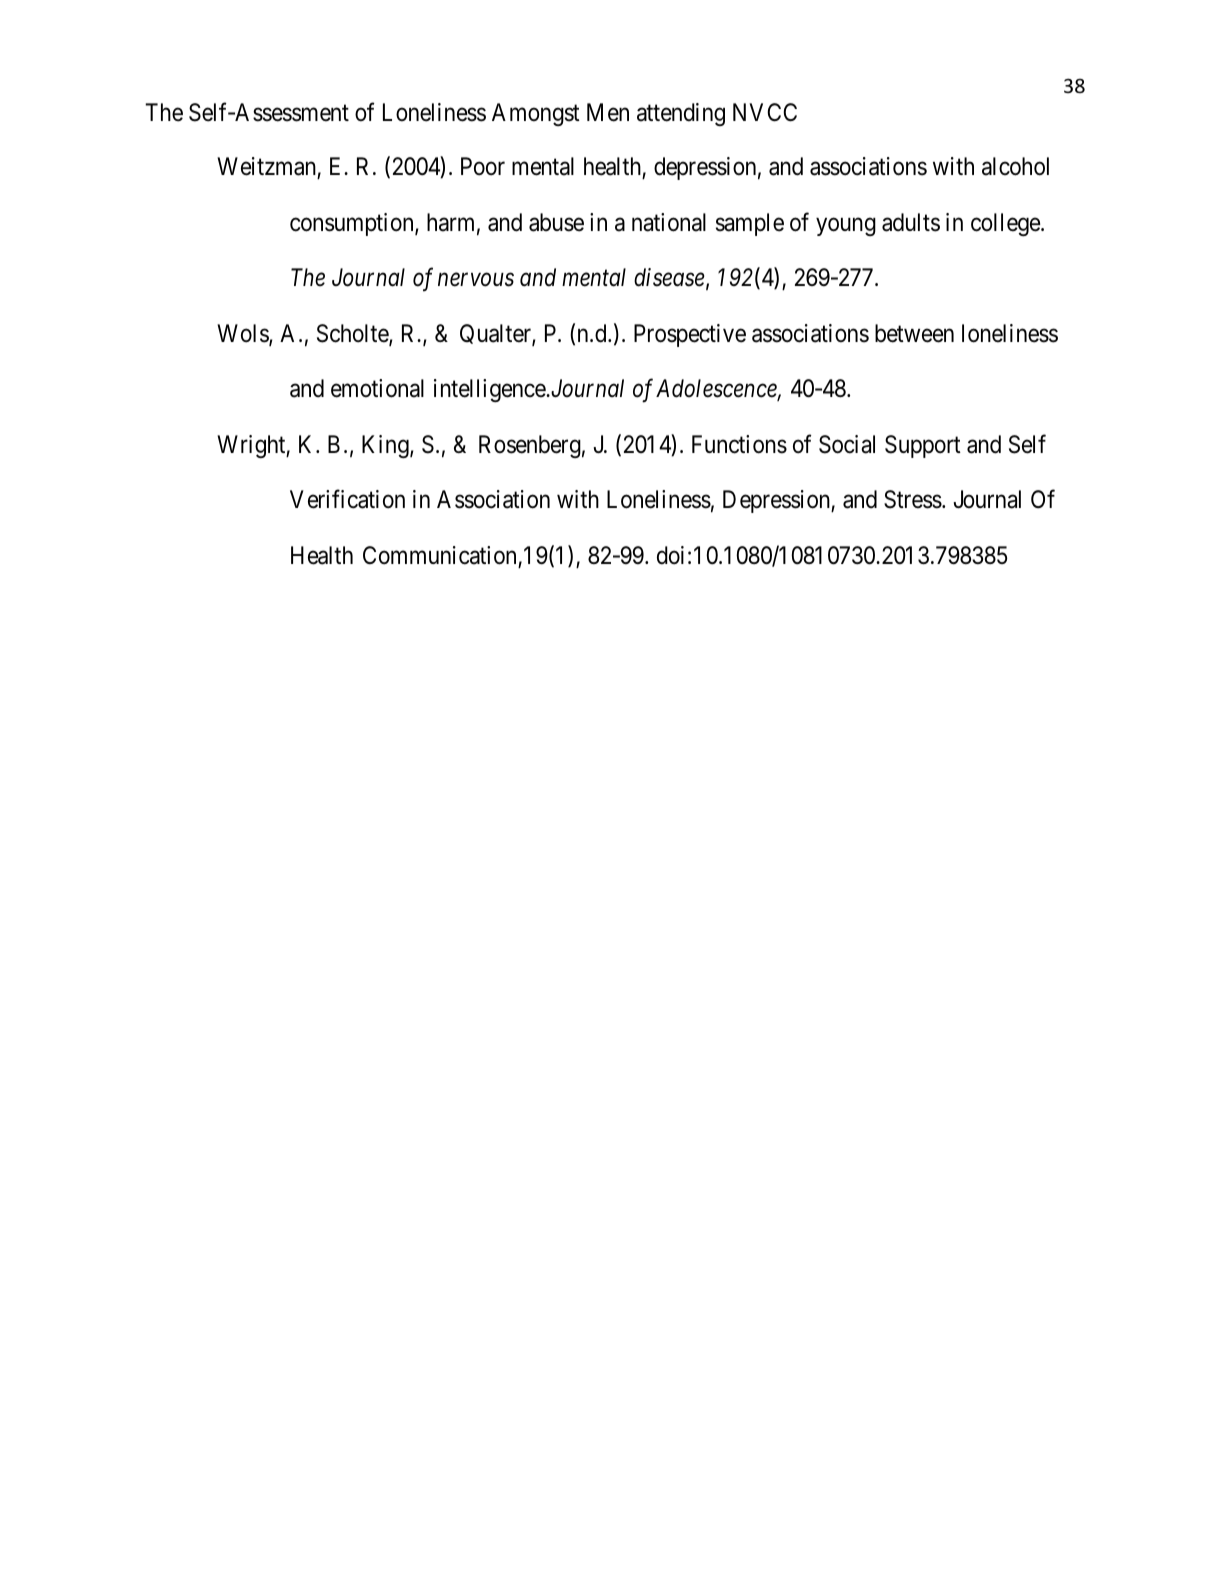 The image size is (1230, 1592). I want to click on Verification, so click(347, 499).
